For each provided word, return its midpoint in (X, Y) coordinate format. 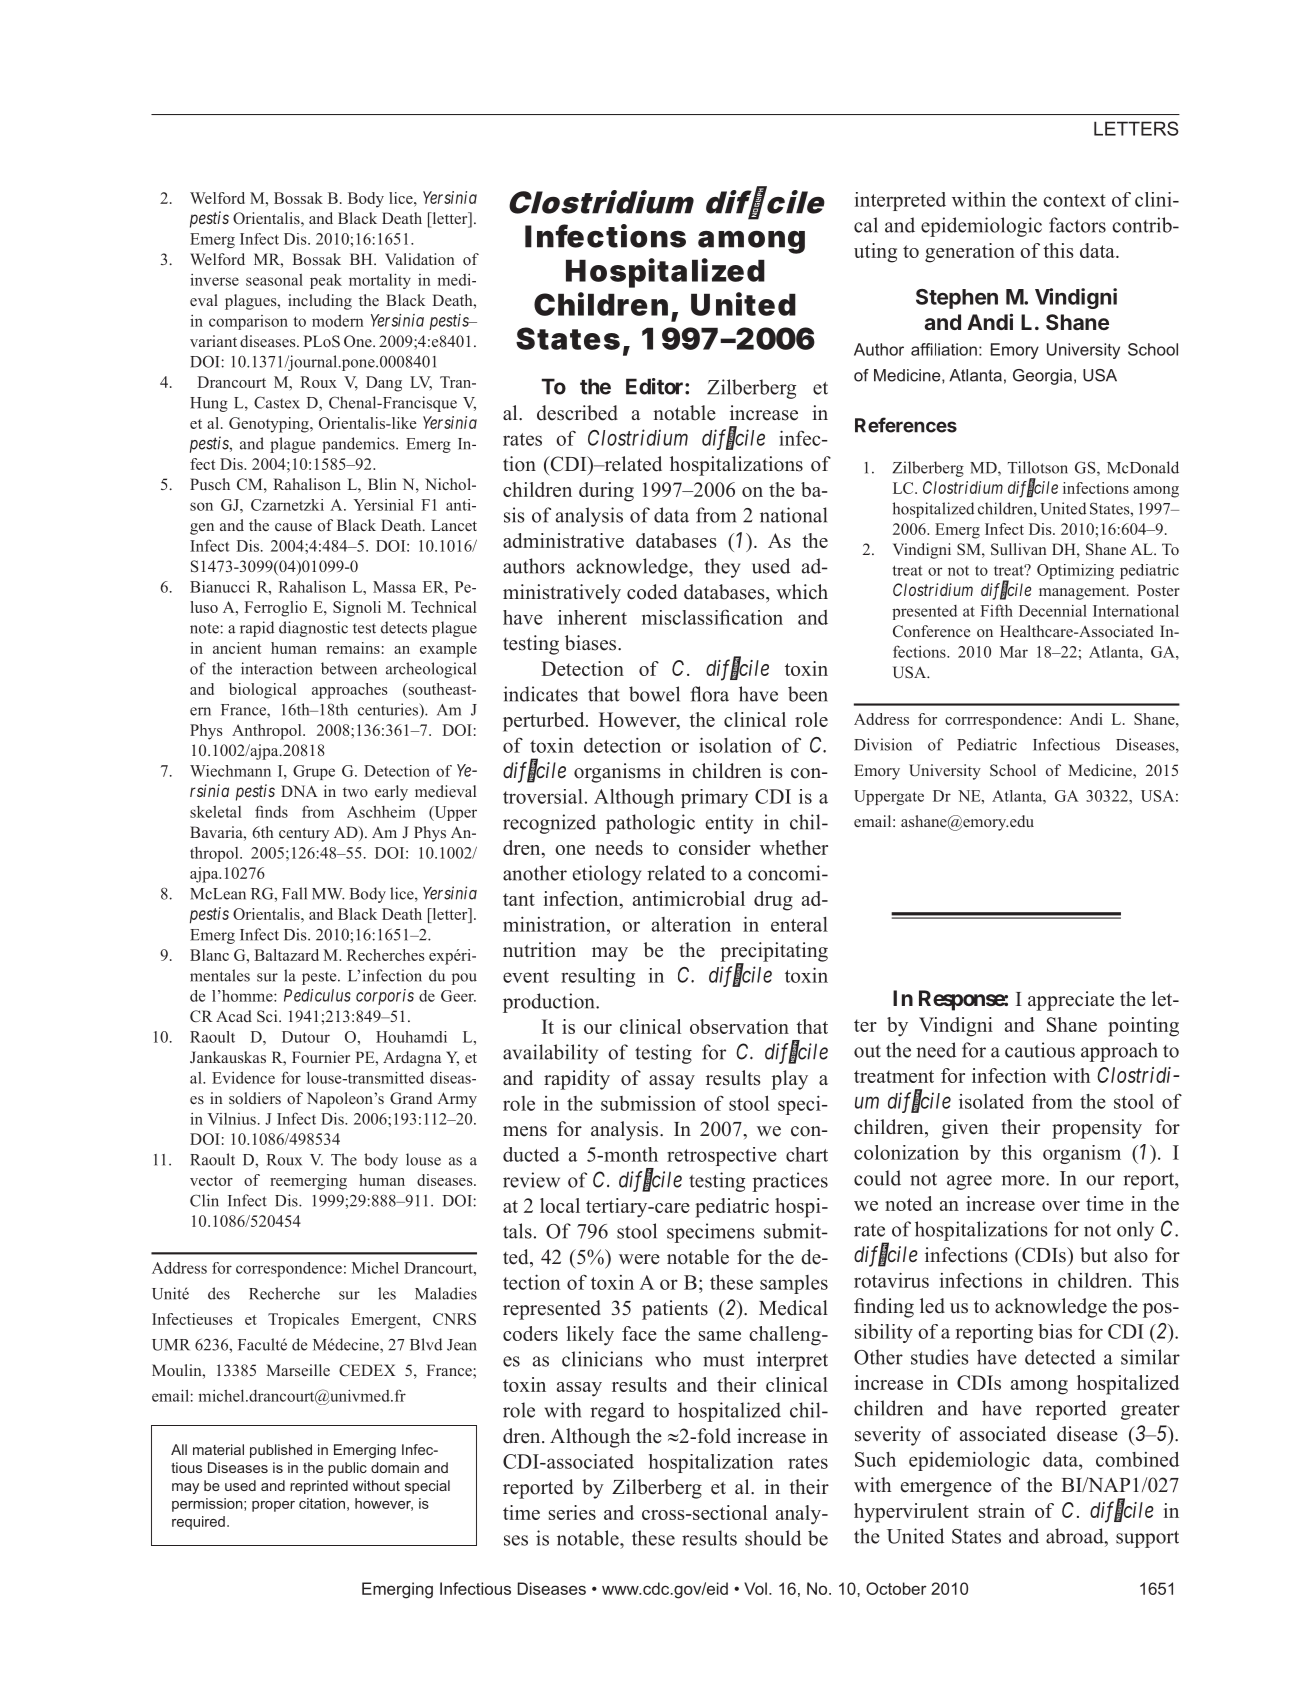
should (773, 1538)
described (577, 413)
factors (1077, 225)
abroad (1076, 1536)
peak (326, 281)
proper (273, 1506)
